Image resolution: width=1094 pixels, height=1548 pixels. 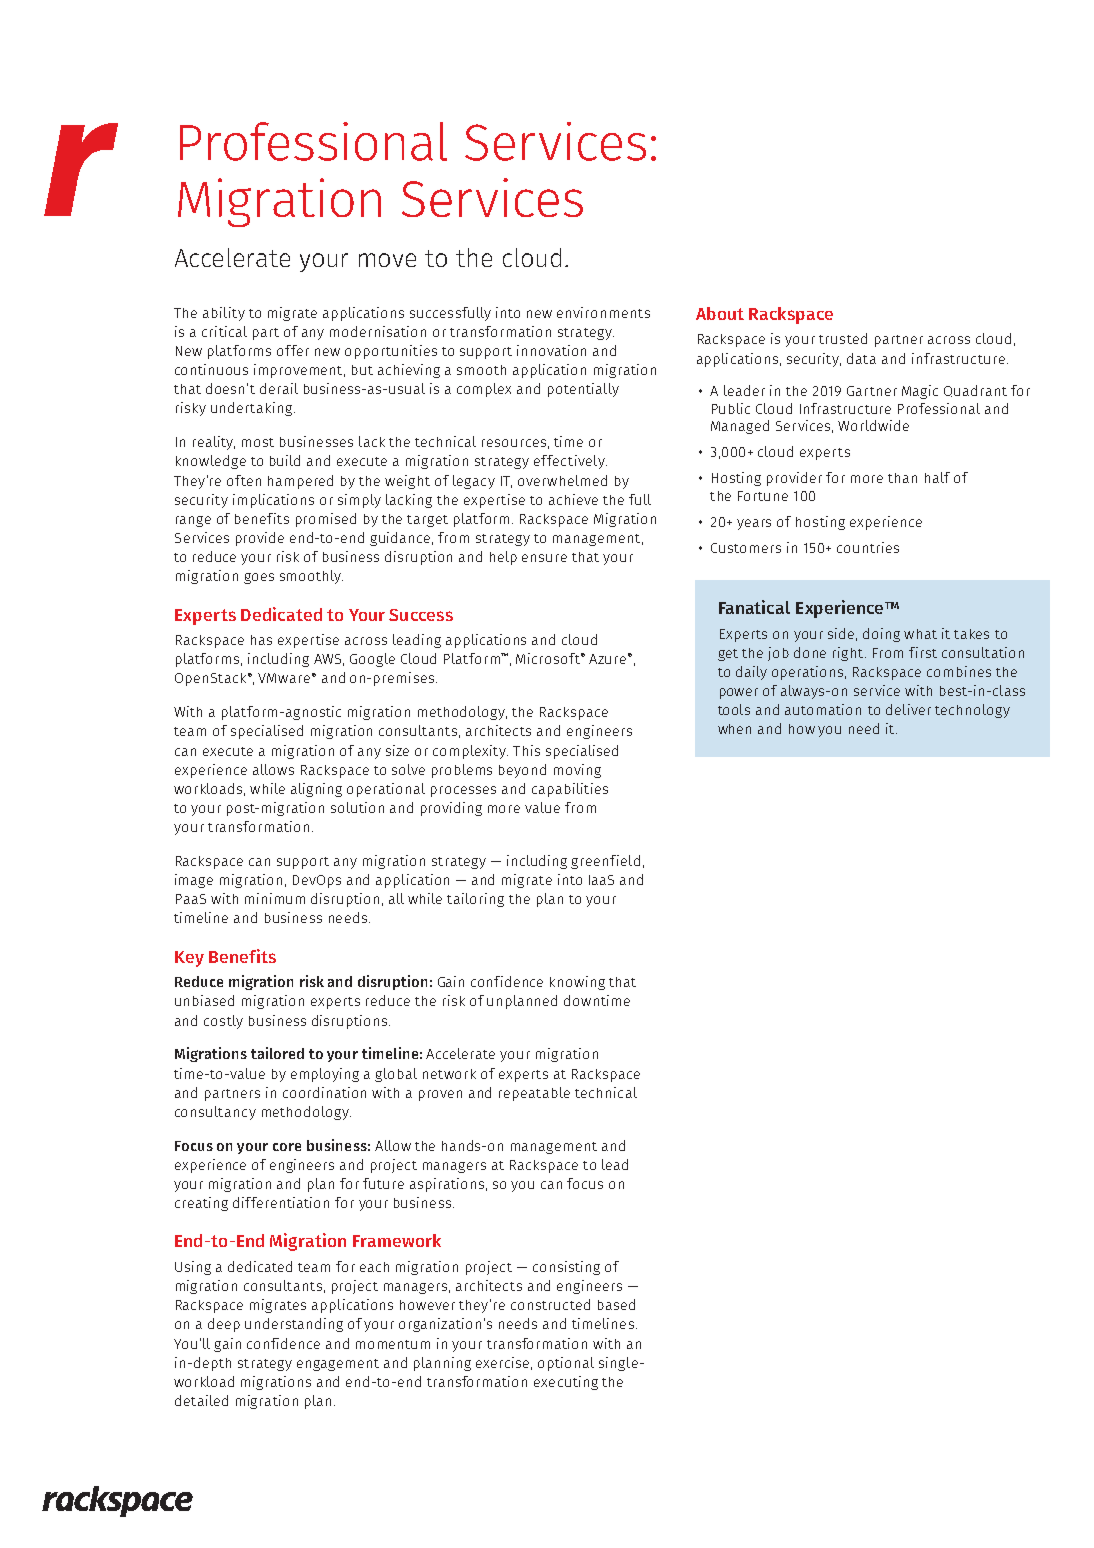 I want to click on greenfield, so click(x=605, y=862).
